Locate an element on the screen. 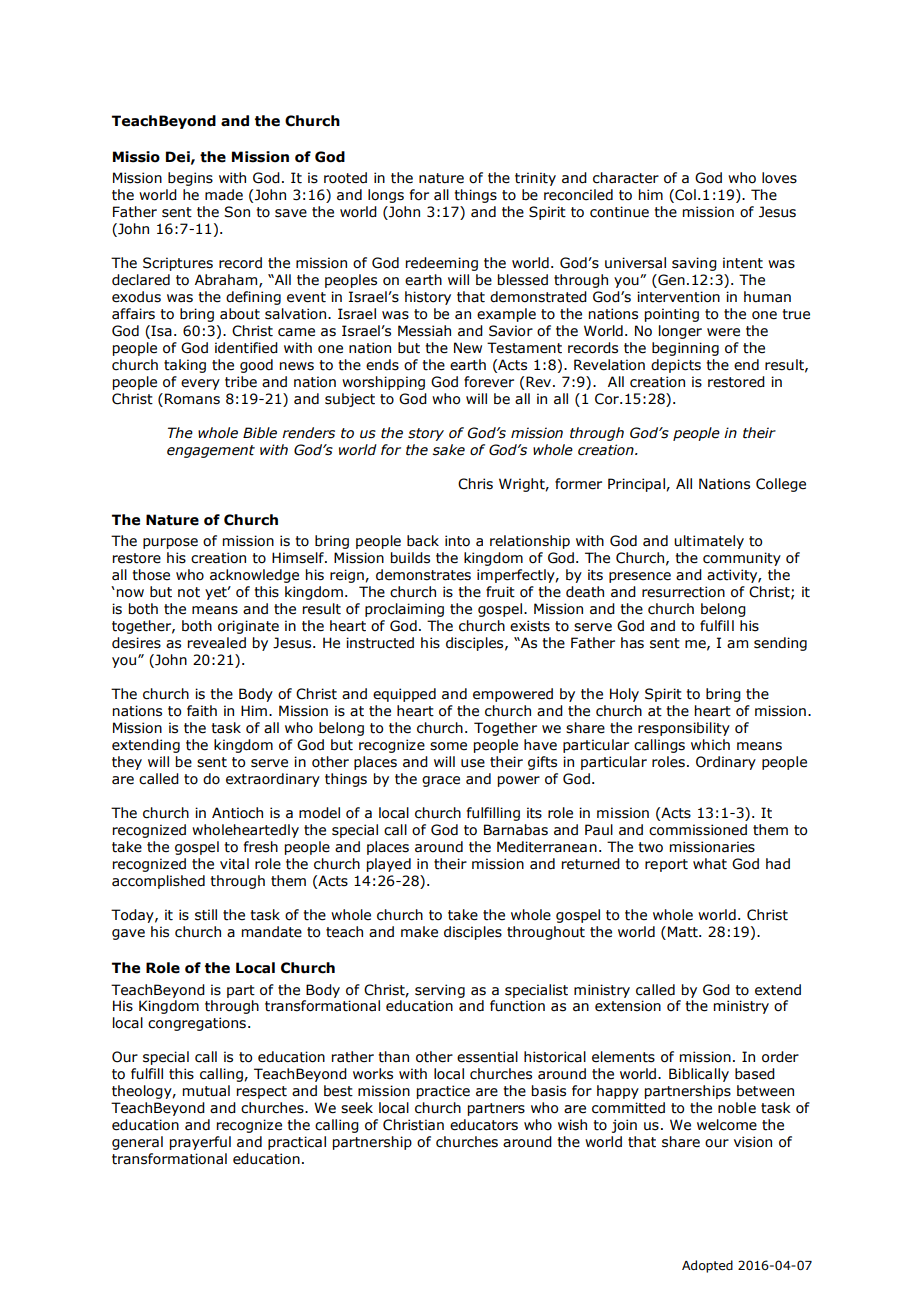 This screenshot has width=924, height=1308. made is located at coordinates (224, 195).
